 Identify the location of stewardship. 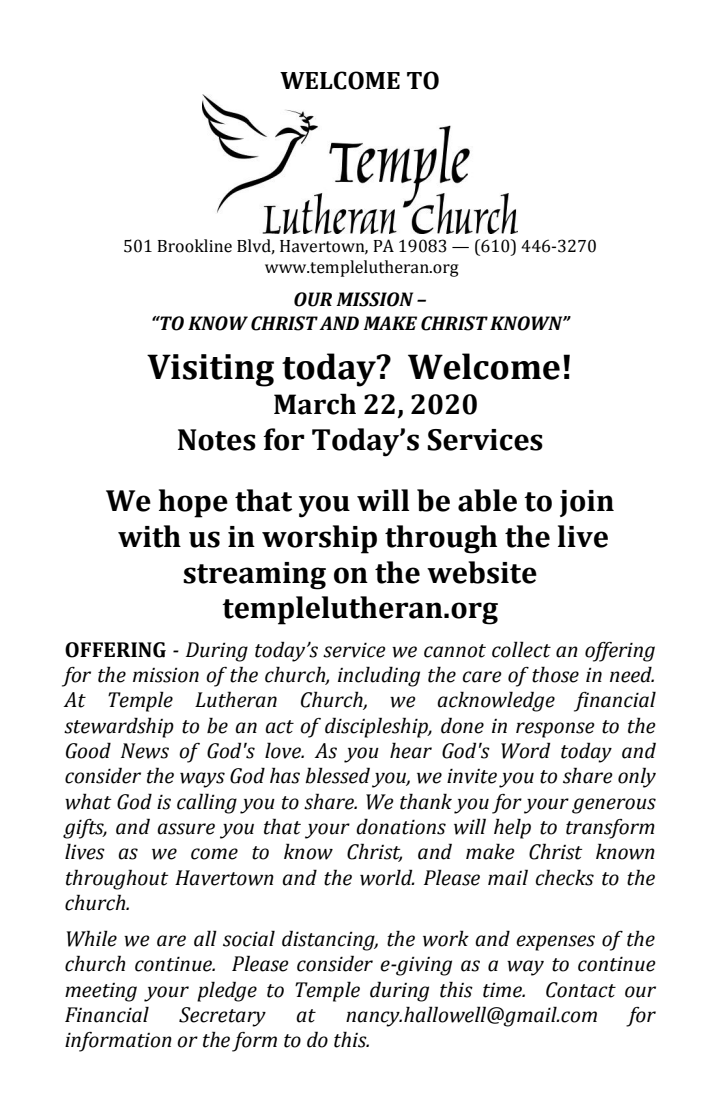
(119, 727).
